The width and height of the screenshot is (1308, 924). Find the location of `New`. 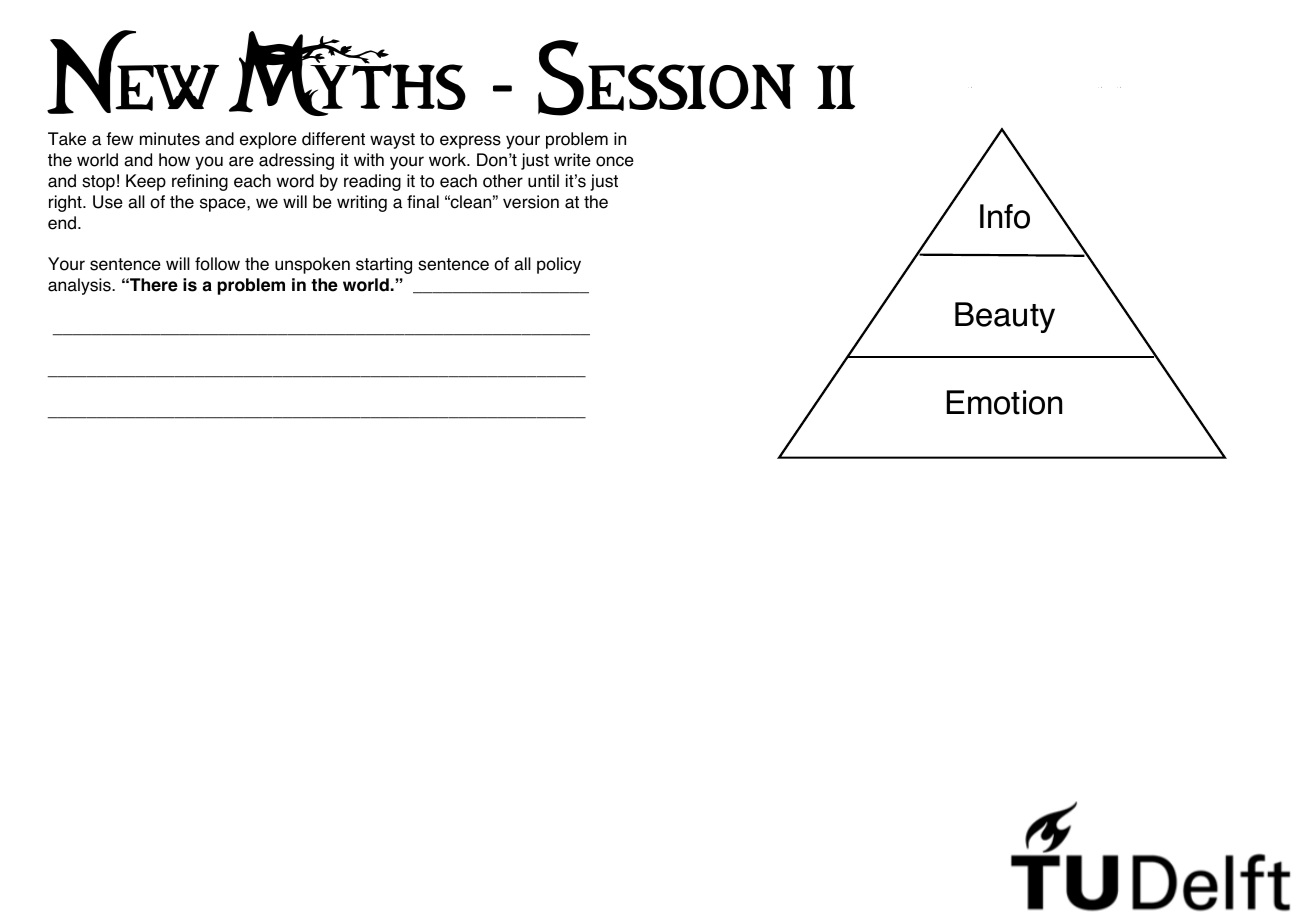

New is located at coordinates (133, 72).
